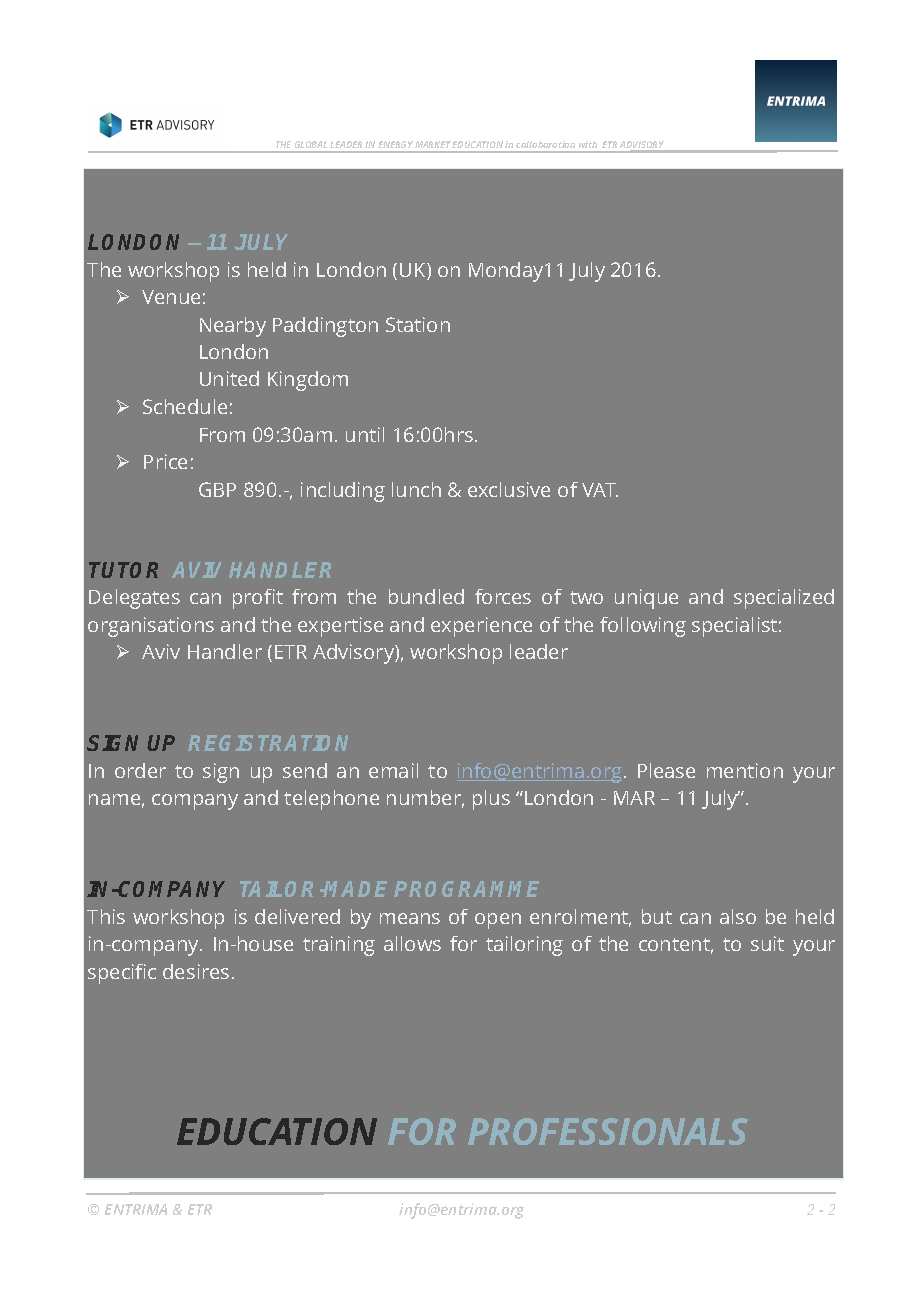 Image resolution: width=924 pixels, height=1308 pixels. I want to click on Station, so click(418, 324).
